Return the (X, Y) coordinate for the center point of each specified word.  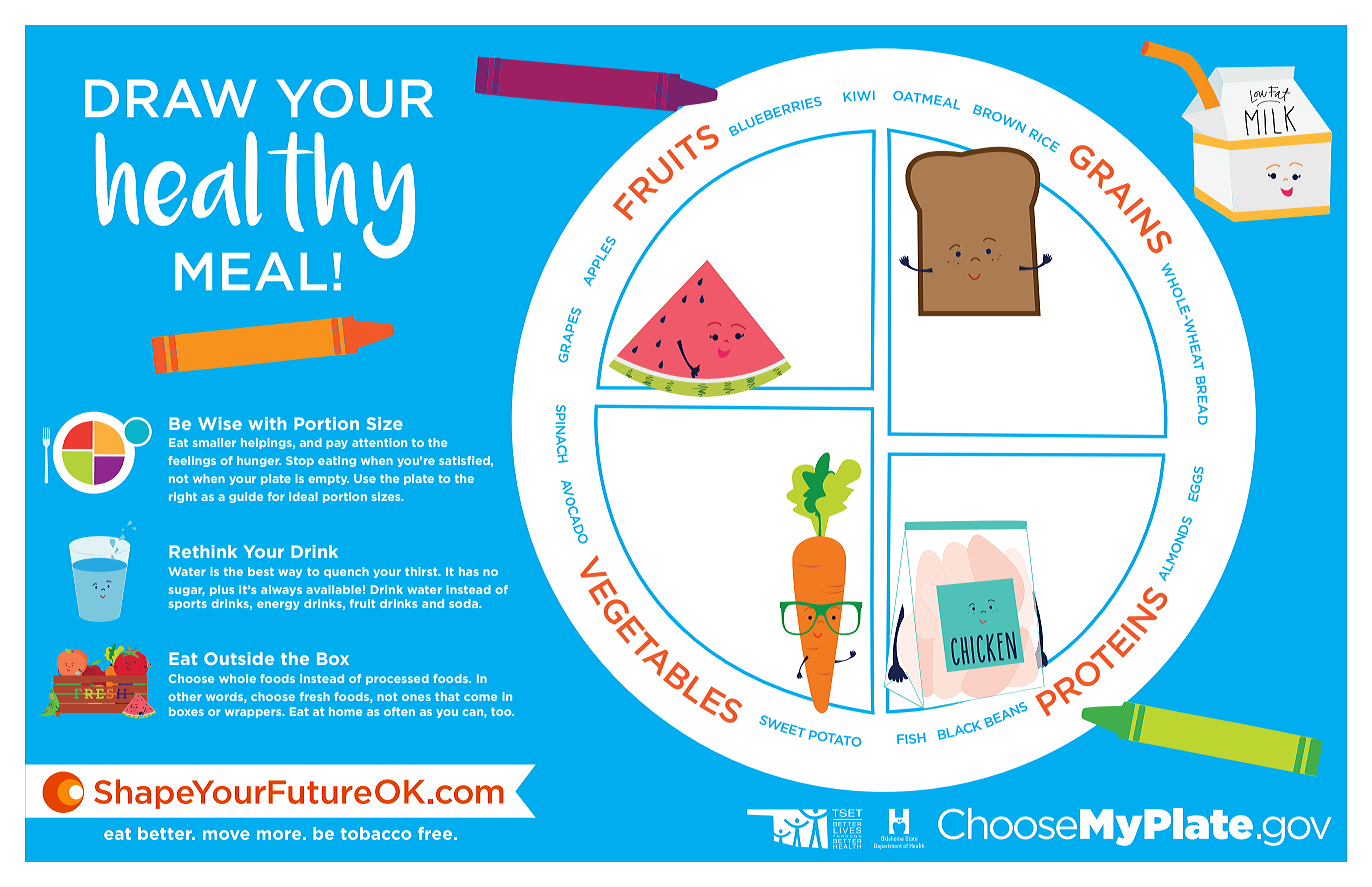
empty (328, 480)
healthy (255, 196)
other (185, 696)
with (267, 423)
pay (337, 444)
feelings (192, 461)
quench (346, 572)
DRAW (171, 98)
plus (222, 590)
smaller (214, 442)
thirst (422, 571)
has (469, 571)
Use (365, 478)
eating (337, 461)
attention (379, 442)
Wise (220, 423)
